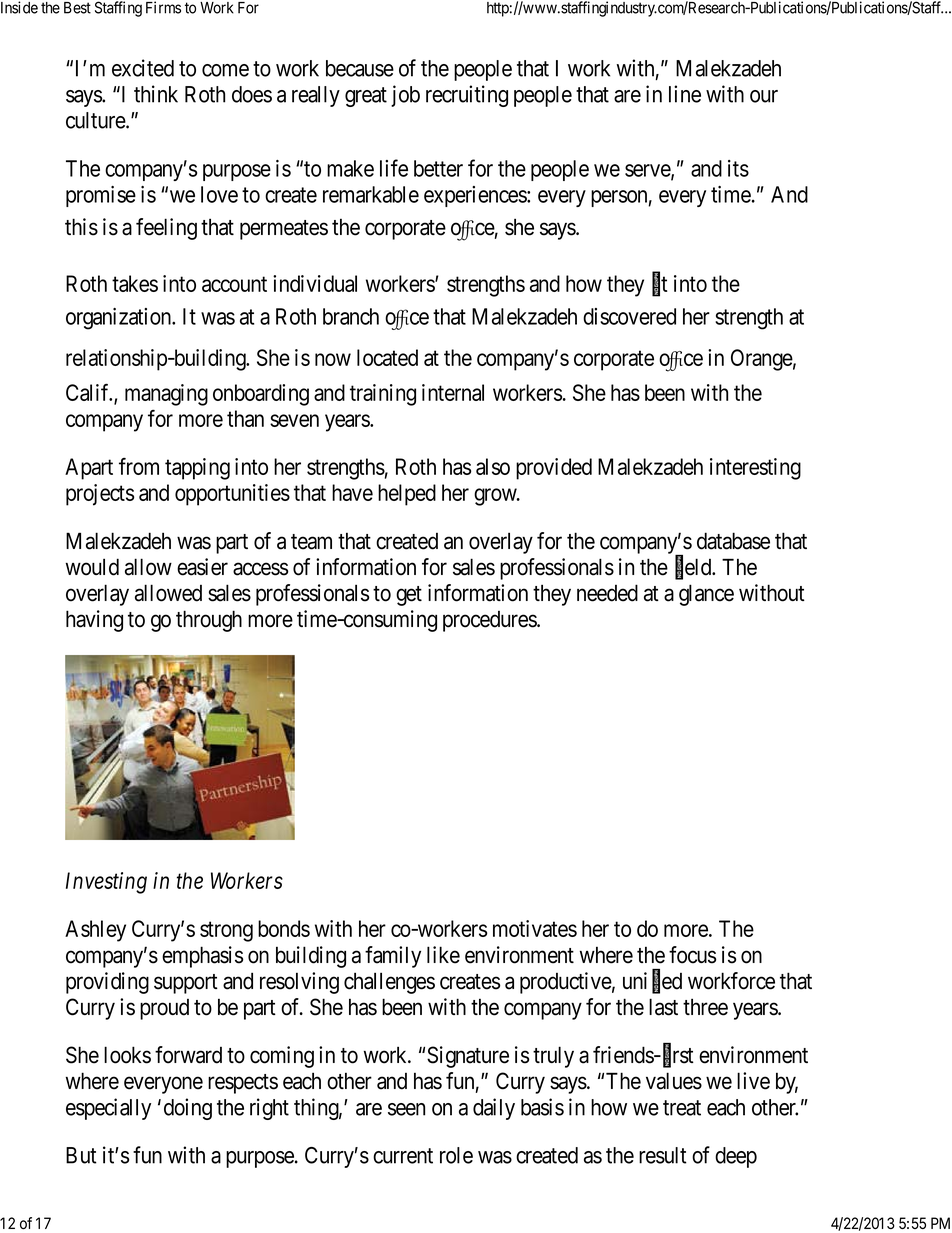 This document has width=952, height=1233. What do you see at coordinates (360, 68) in the document?
I see `because` at bounding box center [360, 68].
